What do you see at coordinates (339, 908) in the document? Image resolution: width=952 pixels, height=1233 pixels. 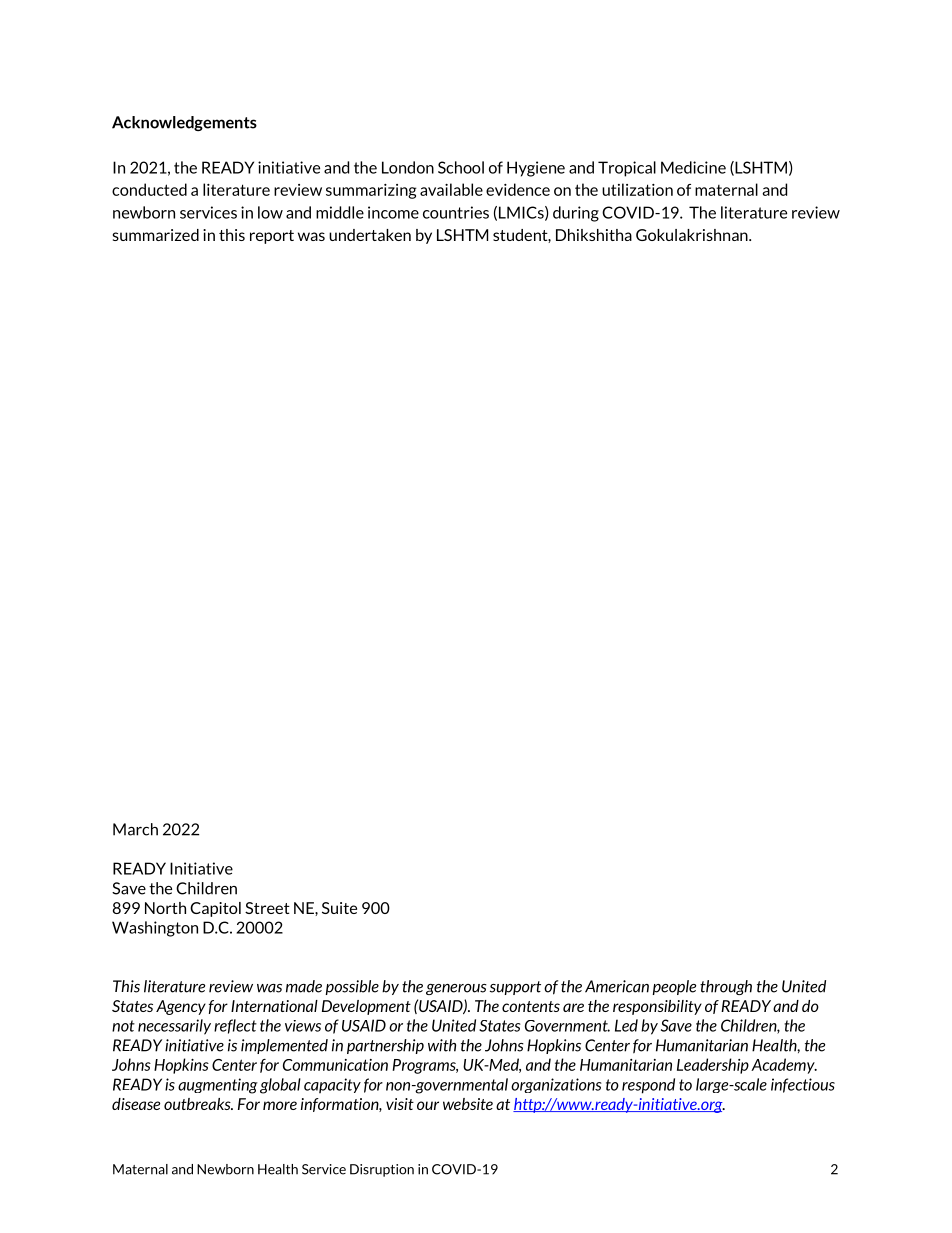 I see `Suite` at bounding box center [339, 908].
